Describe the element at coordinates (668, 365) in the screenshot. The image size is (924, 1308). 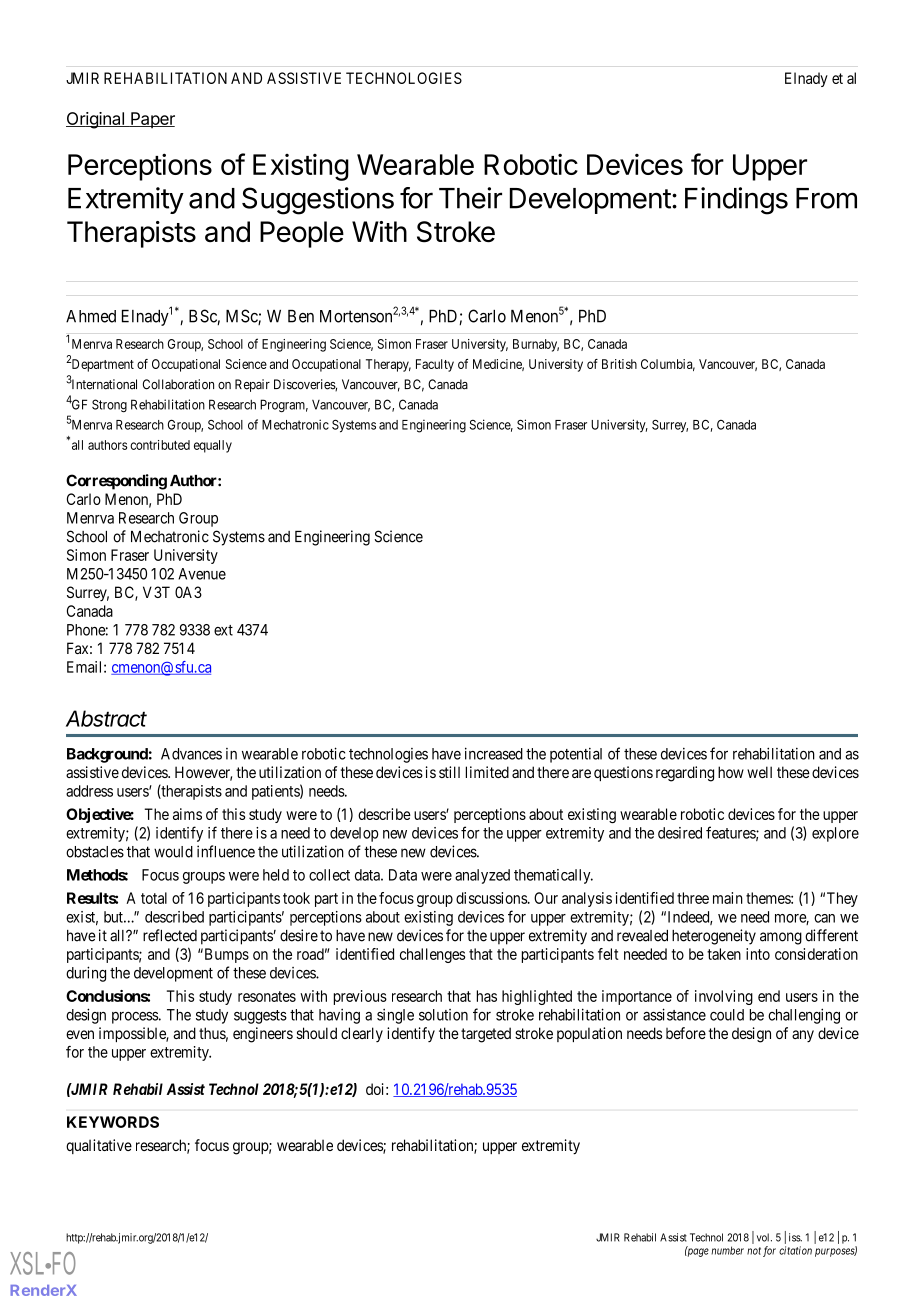
I see `Columbia` at that location.
